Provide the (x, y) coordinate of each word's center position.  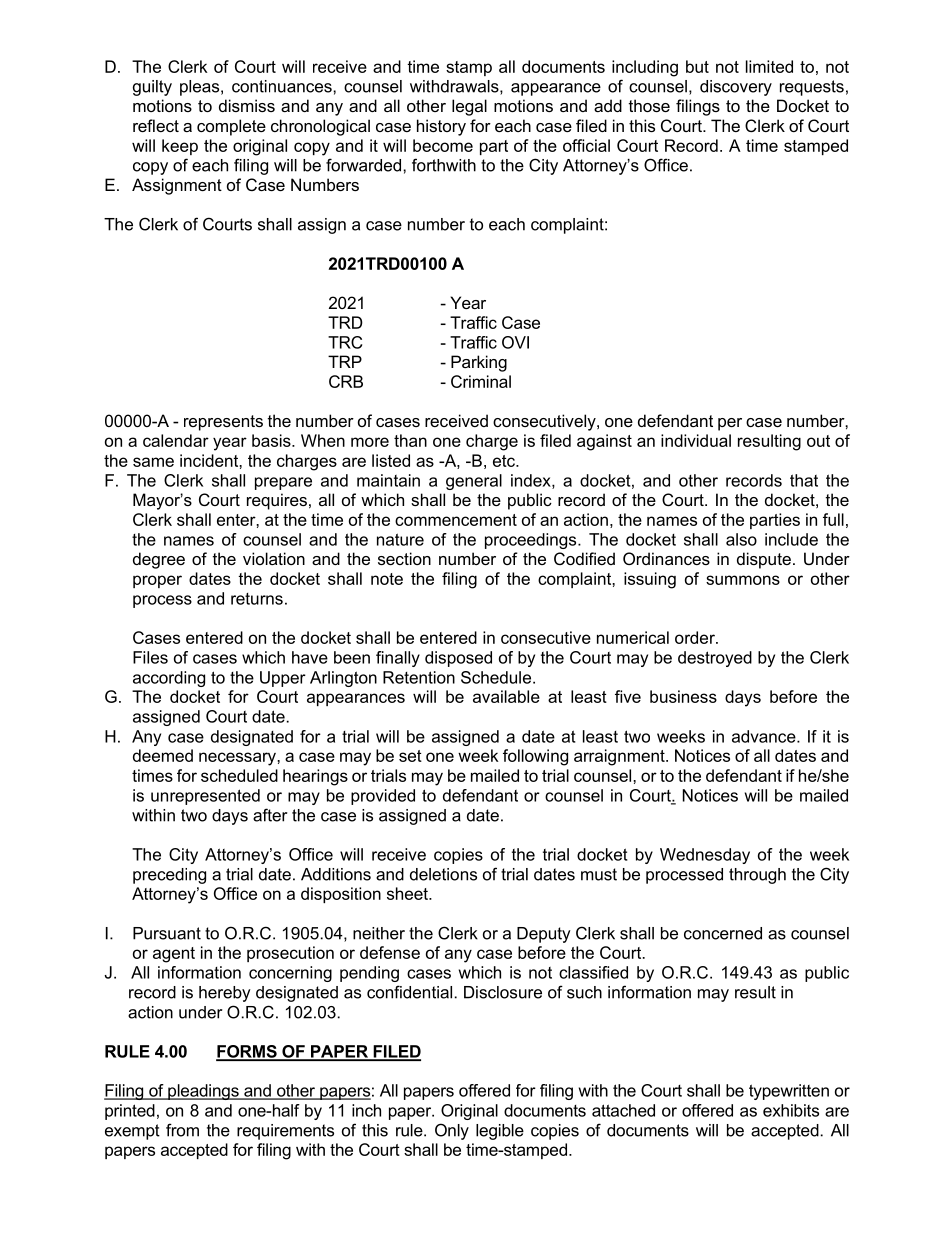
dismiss (247, 105)
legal (469, 107)
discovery (736, 88)
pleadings (203, 1092)
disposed (458, 659)
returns (257, 599)
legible (500, 1132)
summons (743, 580)
